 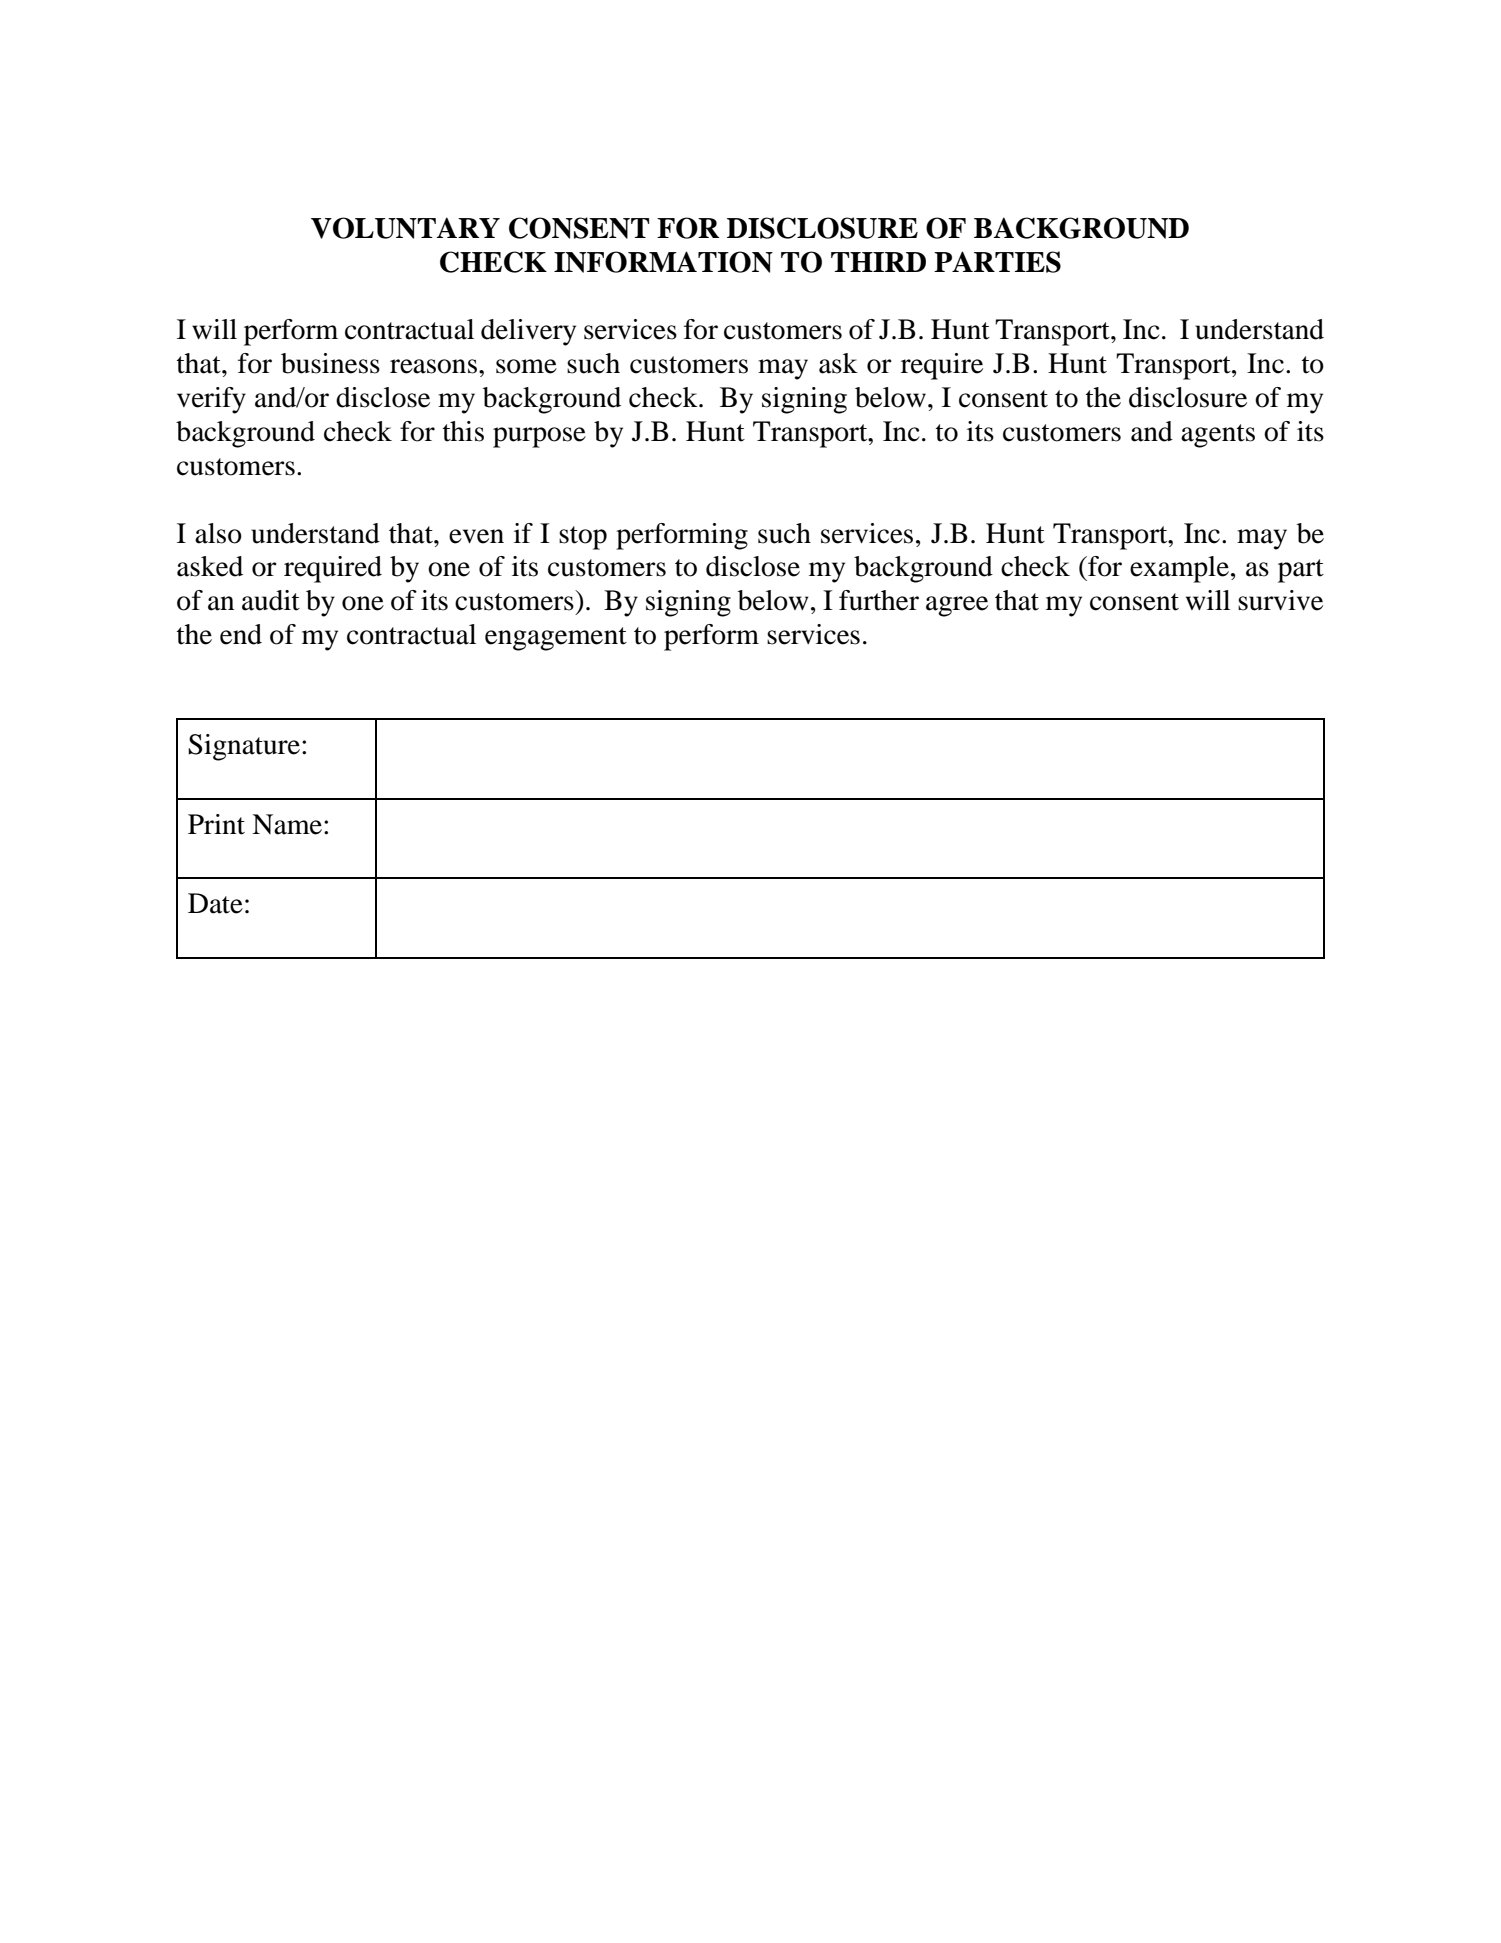 I want to click on agents, so click(x=1218, y=436).
